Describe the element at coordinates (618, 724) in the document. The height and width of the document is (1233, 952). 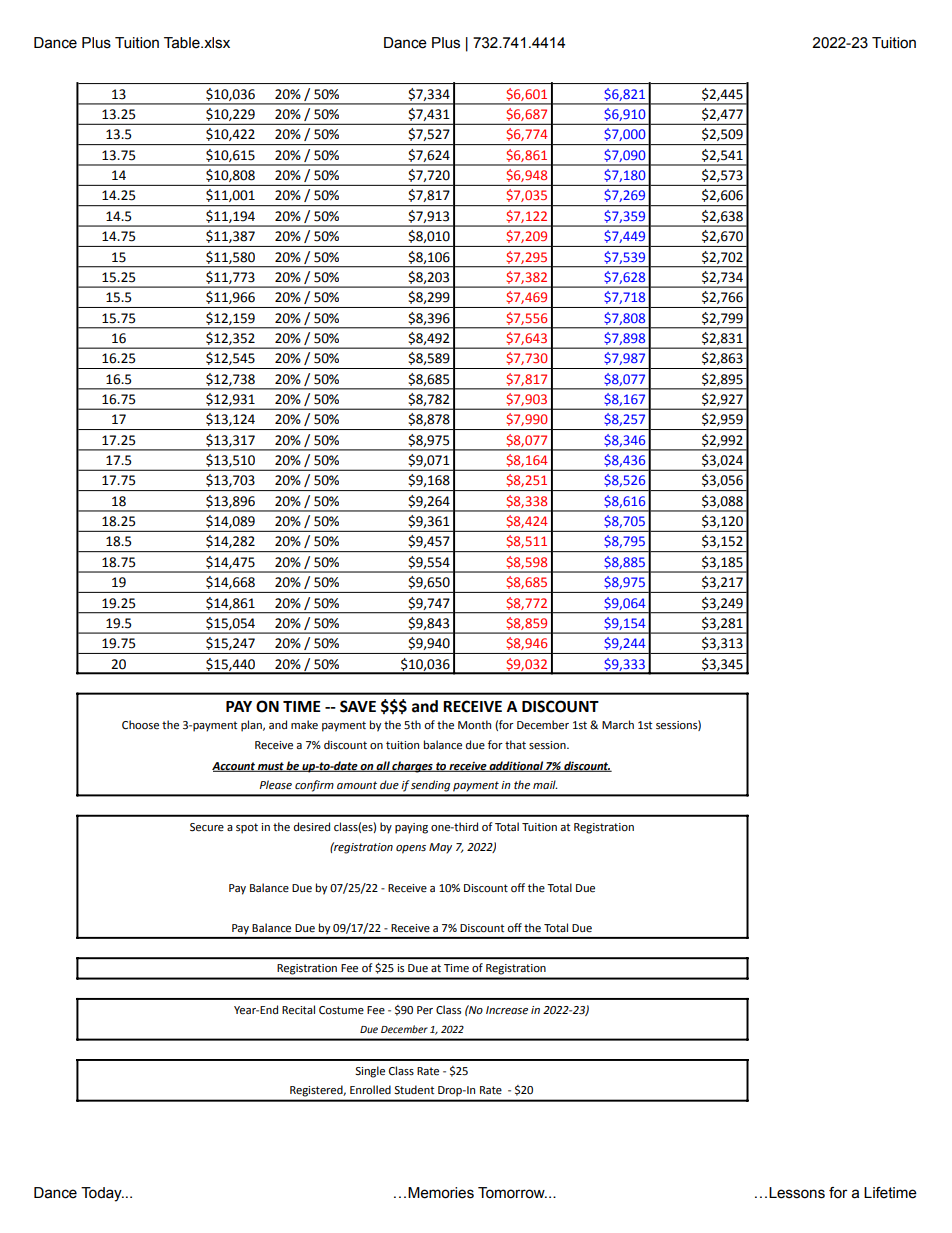
I see `March` at that location.
